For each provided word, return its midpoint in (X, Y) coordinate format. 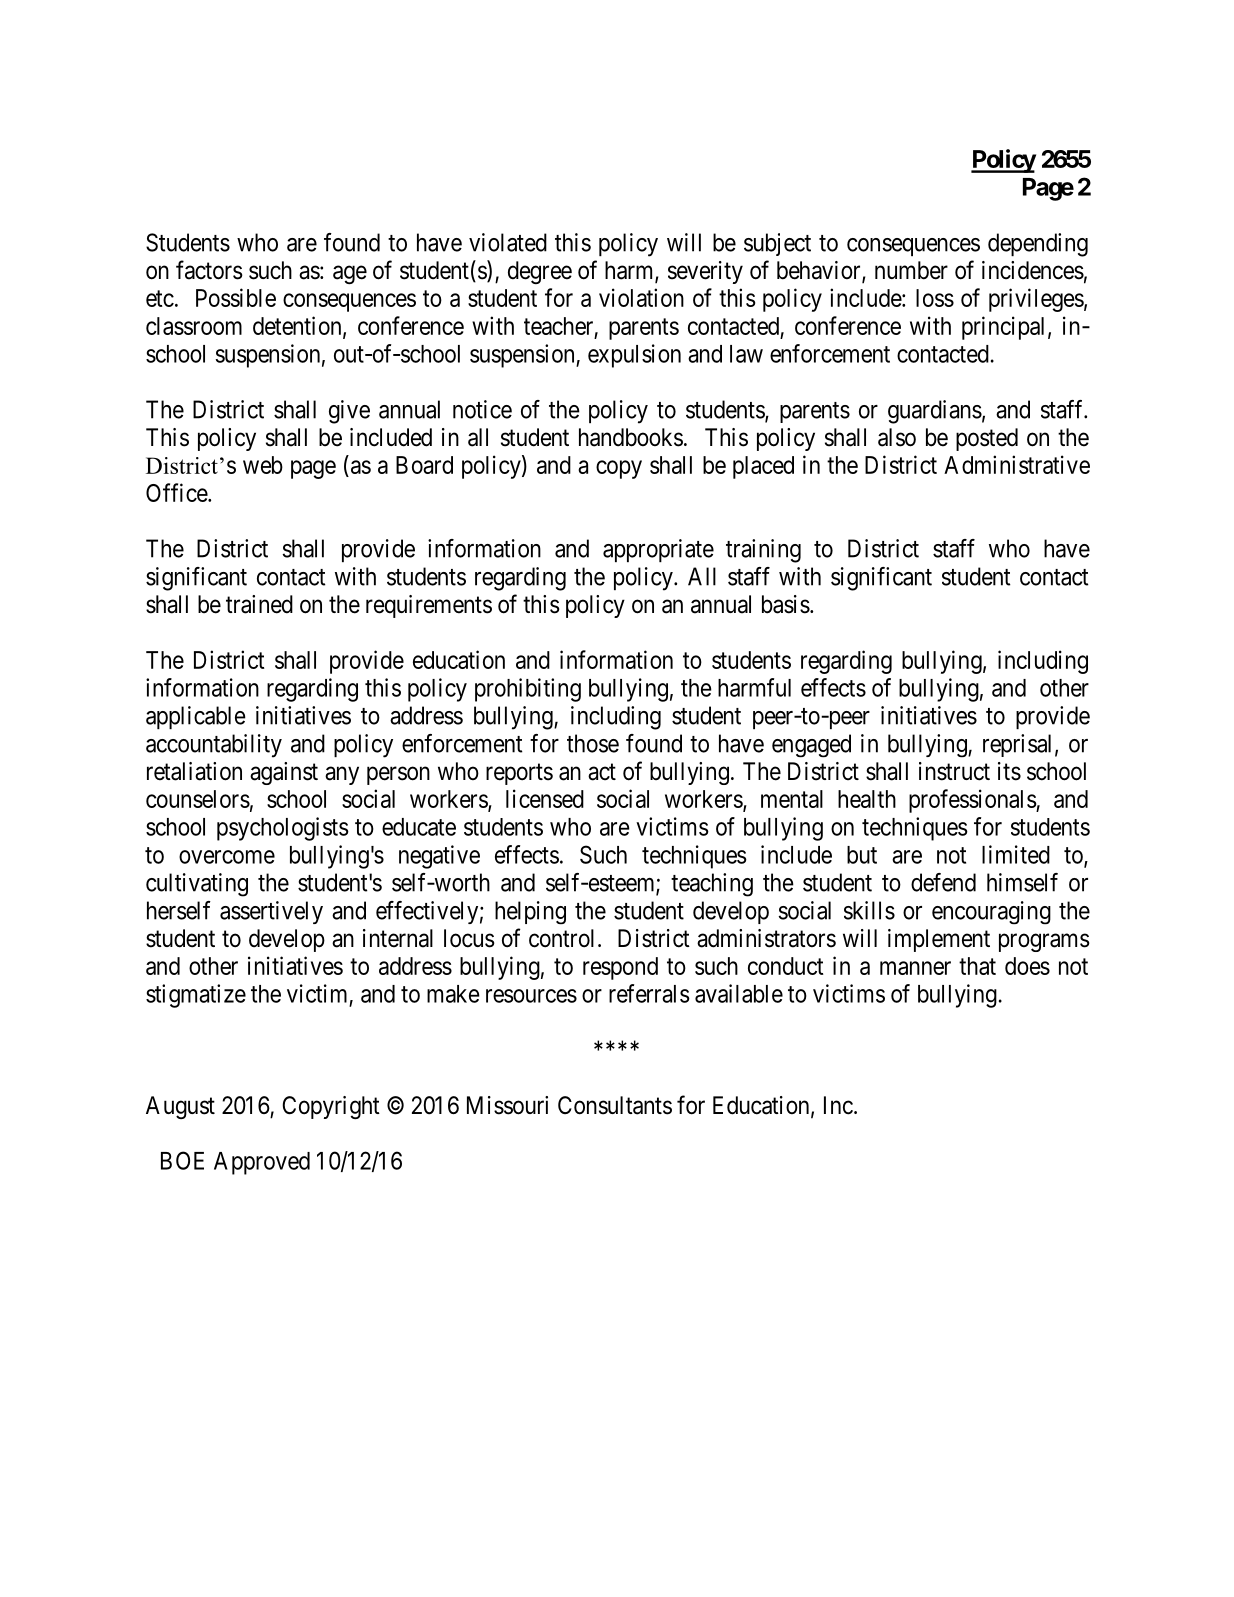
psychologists (283, 829)
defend (943, 882)
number (911, 270)
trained (259, 604)
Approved (262, 1163)
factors (209, 270)
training (763, 551)
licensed (545, 798)
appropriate (658, 550)
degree (540, 272)
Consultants (615, 1105)
